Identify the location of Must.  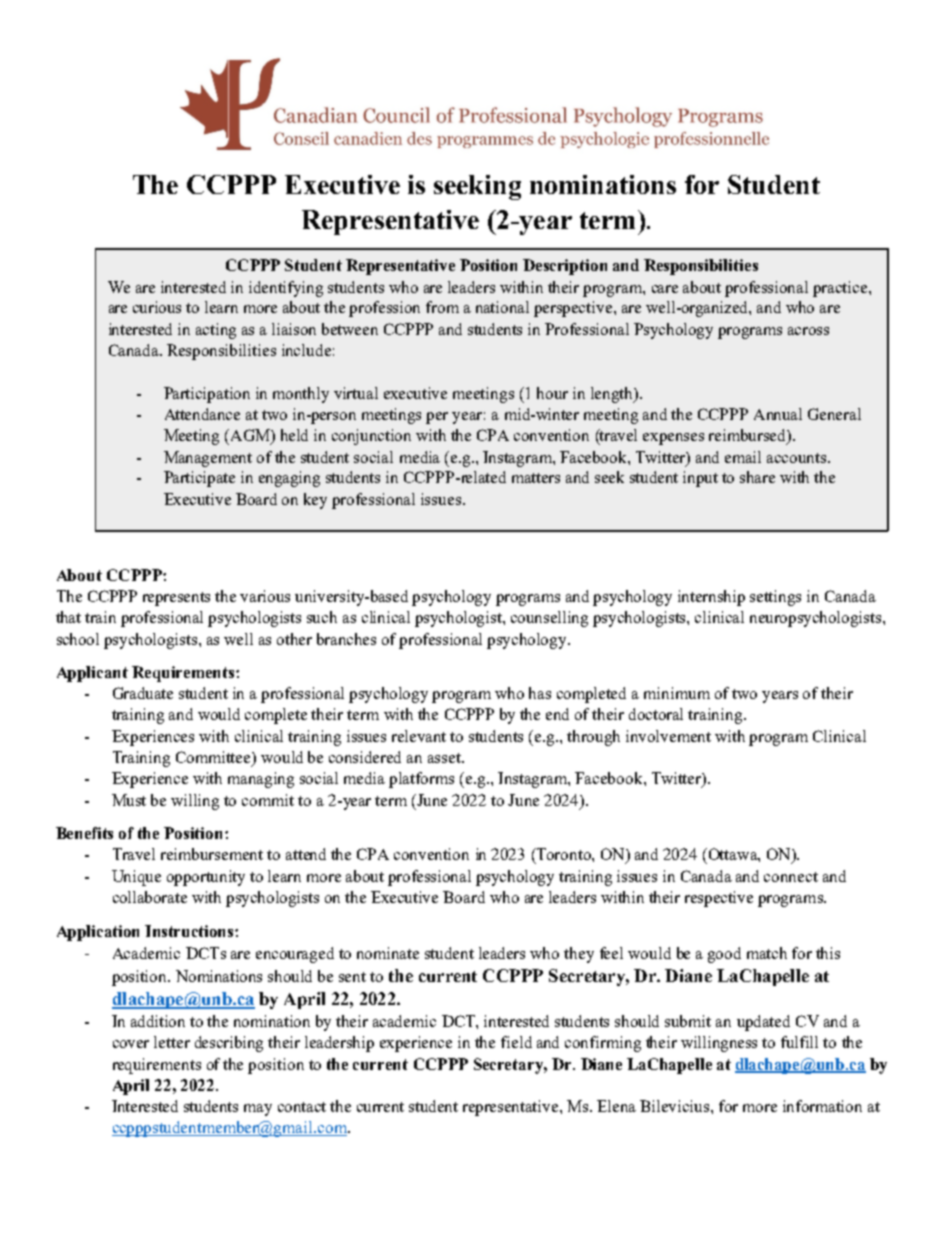
(129, 800).
